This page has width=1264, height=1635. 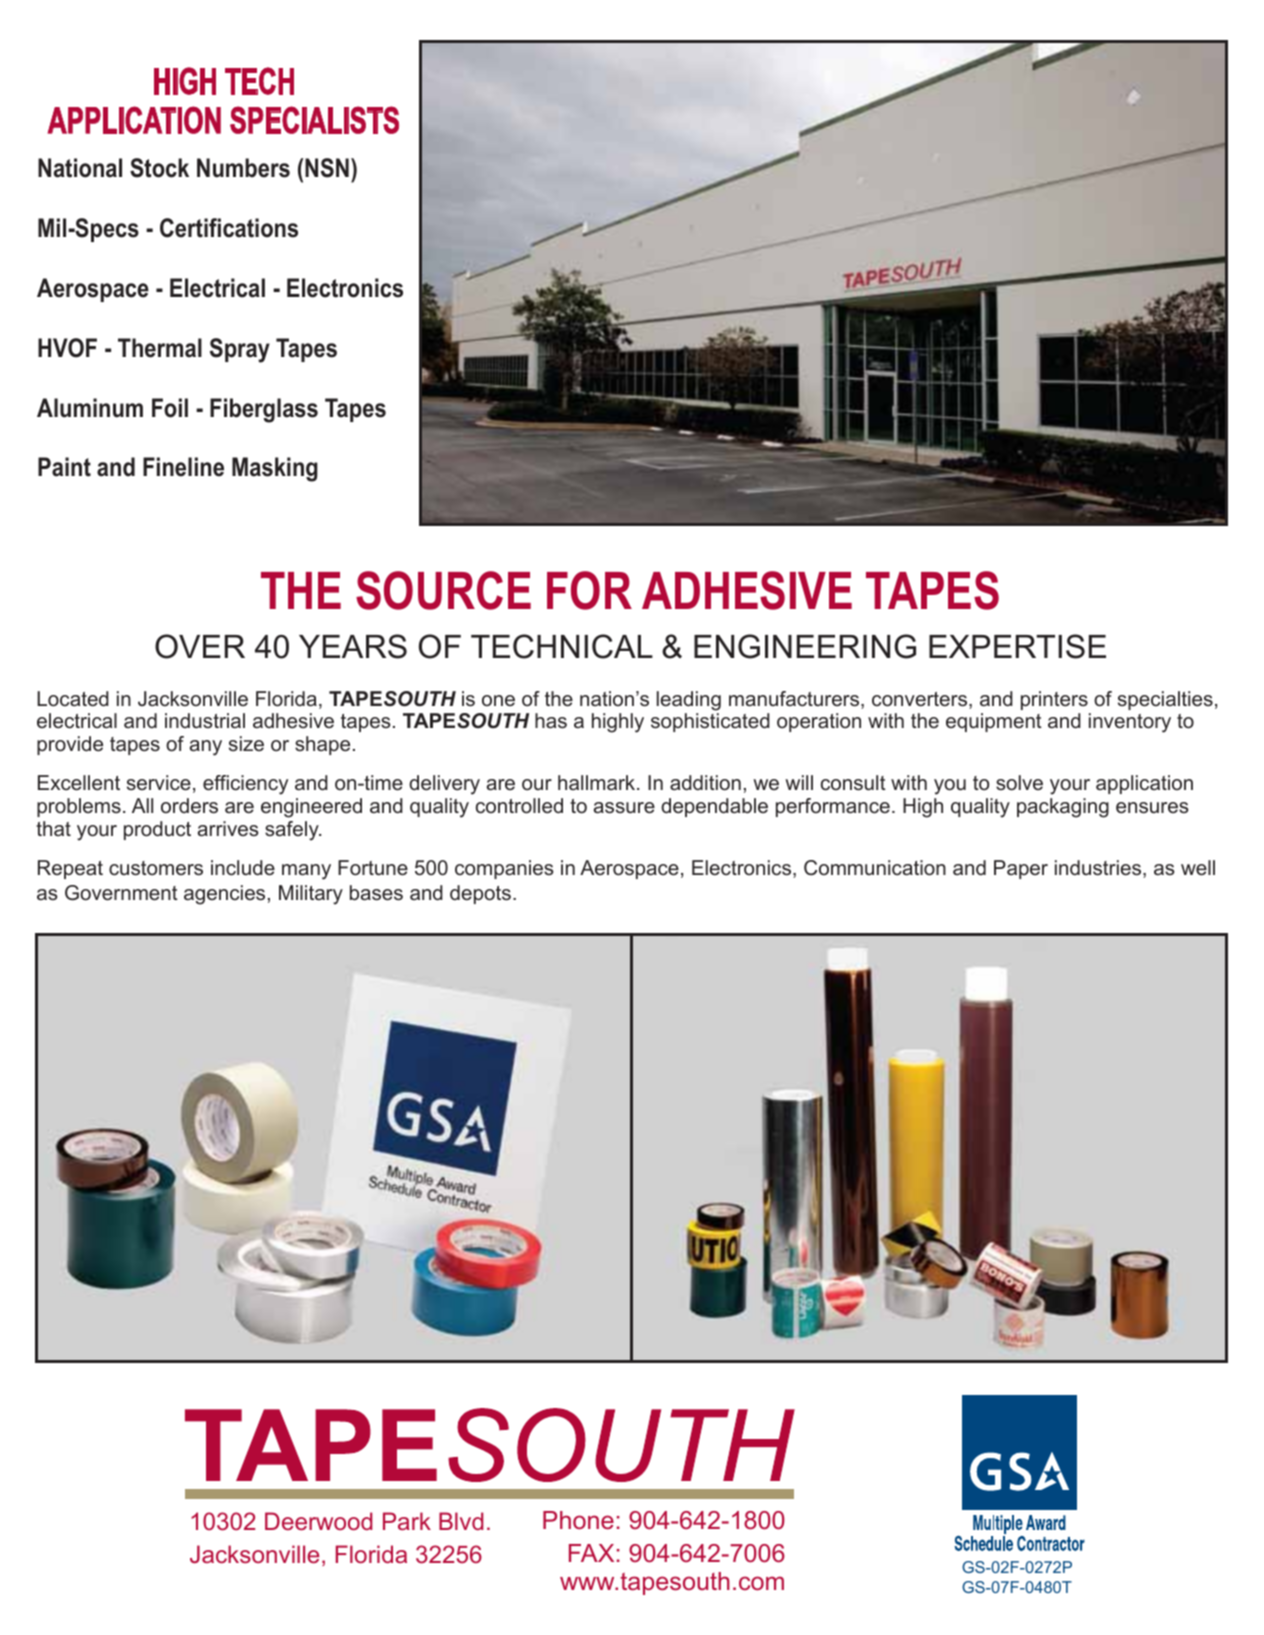 I want to click on SOURCE, so click(x=443, y=590).
